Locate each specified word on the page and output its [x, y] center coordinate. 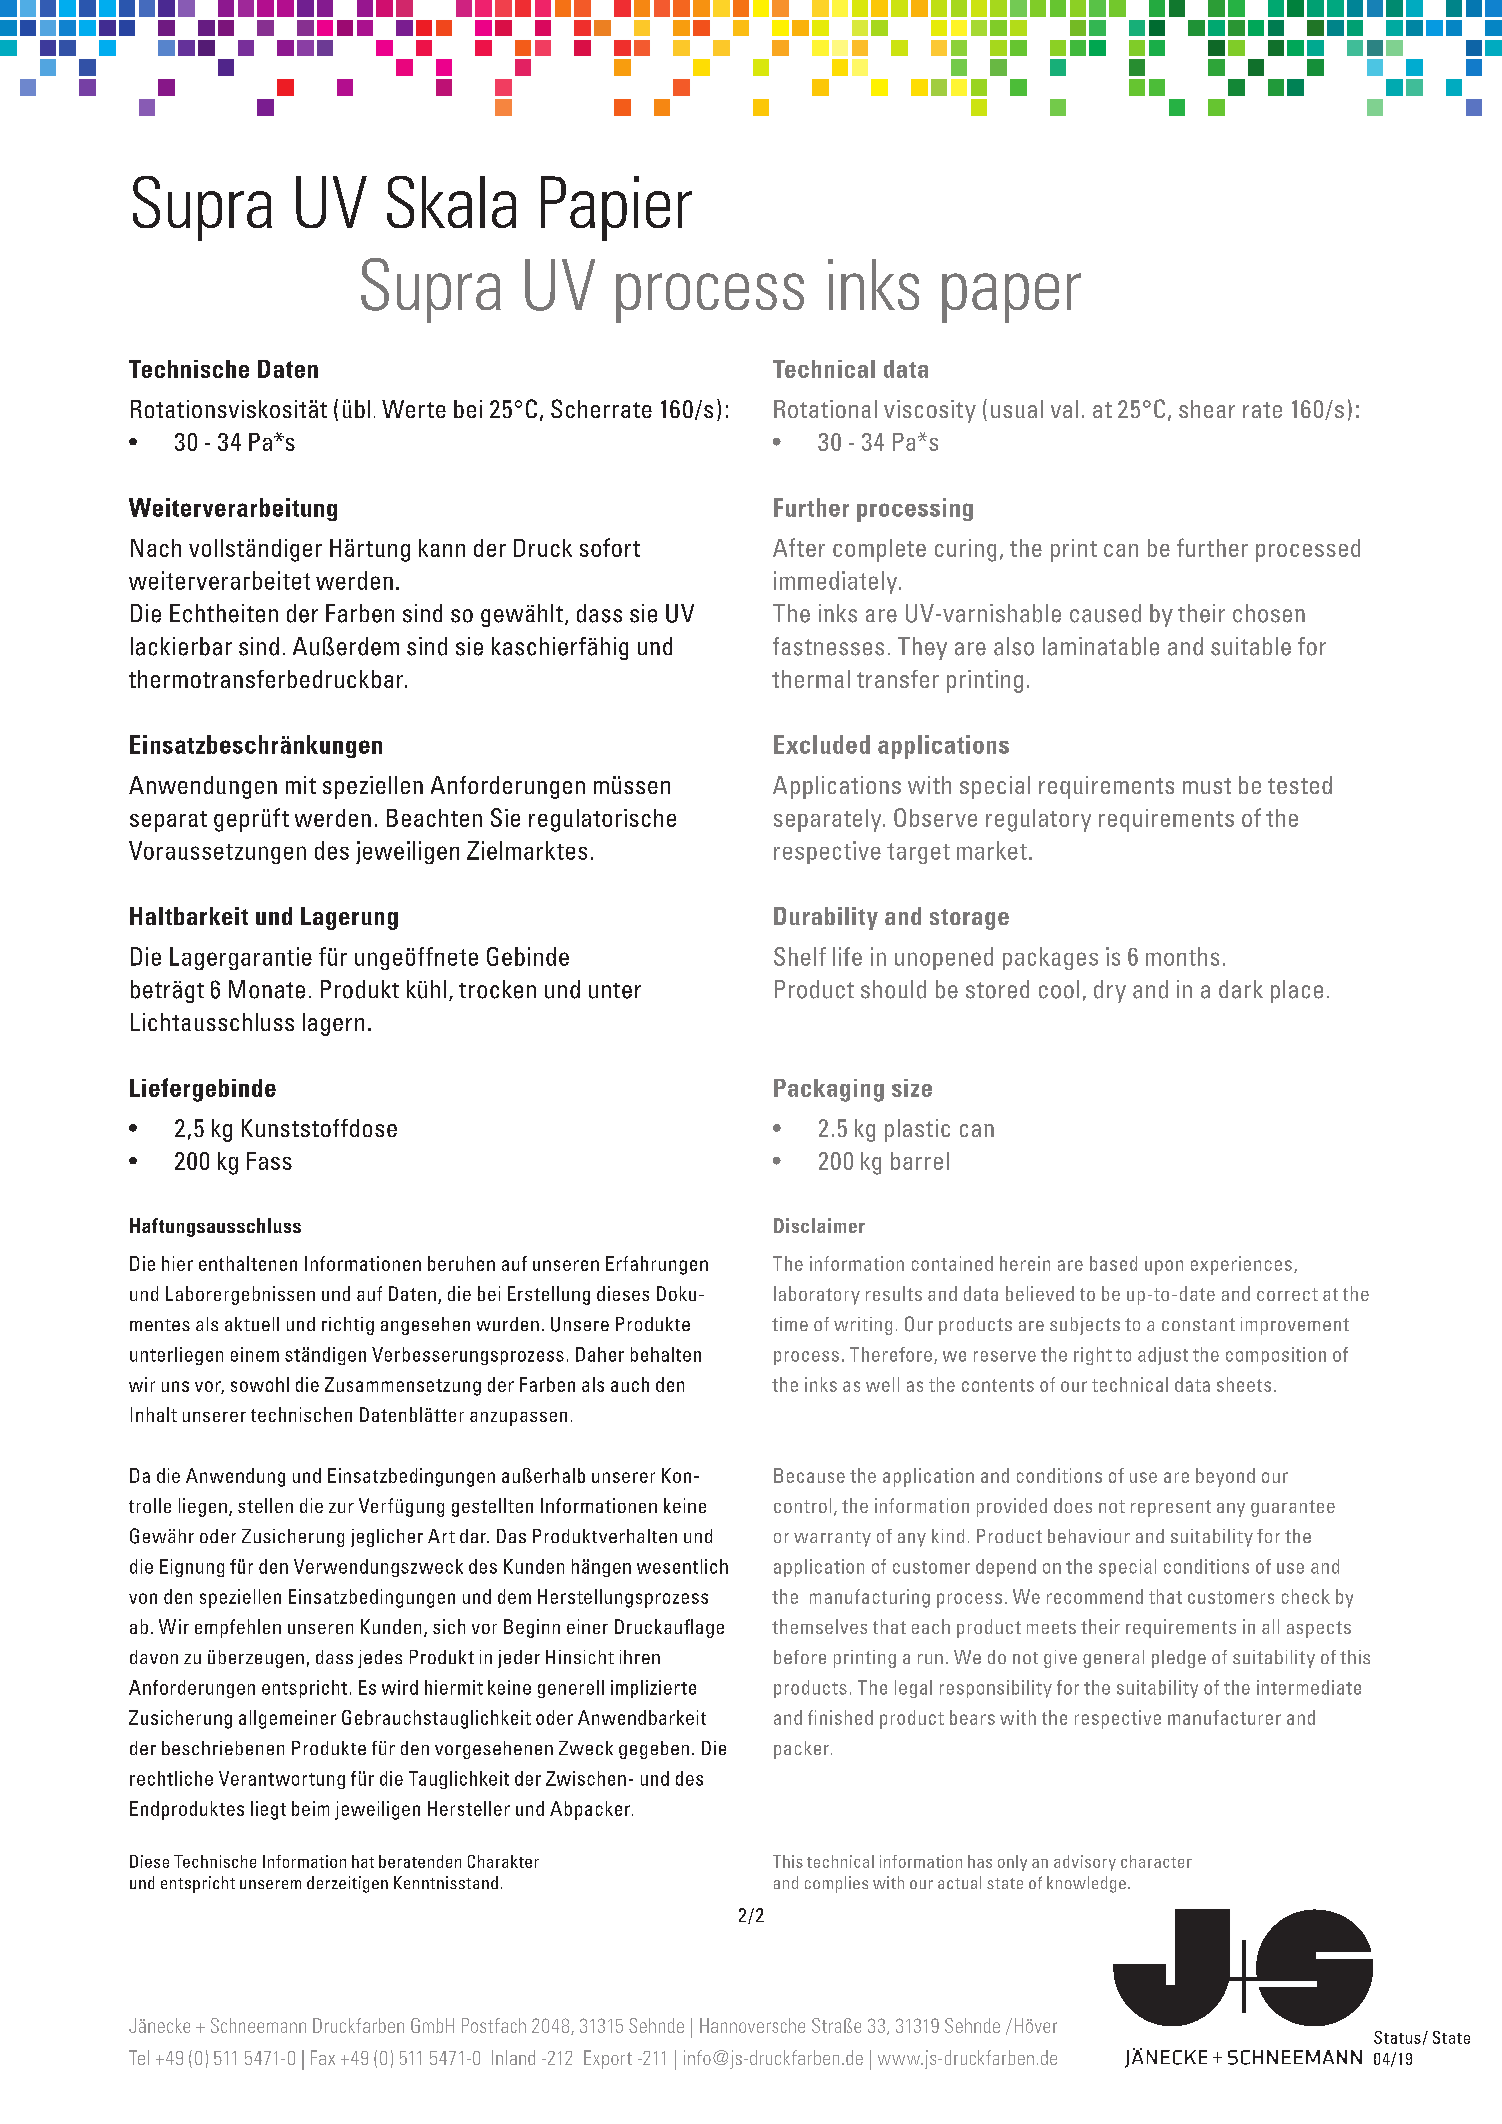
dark [1241, 989]
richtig [348, 1326]
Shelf [800, 956]
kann [442, 548]
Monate [267, 989]
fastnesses [828, 646]
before [800, 1657]
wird [400, 1687]
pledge [1179, 1659]
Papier [616, 208]
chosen [1269, 613]
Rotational [825, 409]
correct [1287, 1294]
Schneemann [258, 2025]
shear [1207, 409]
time [790, 1324]
